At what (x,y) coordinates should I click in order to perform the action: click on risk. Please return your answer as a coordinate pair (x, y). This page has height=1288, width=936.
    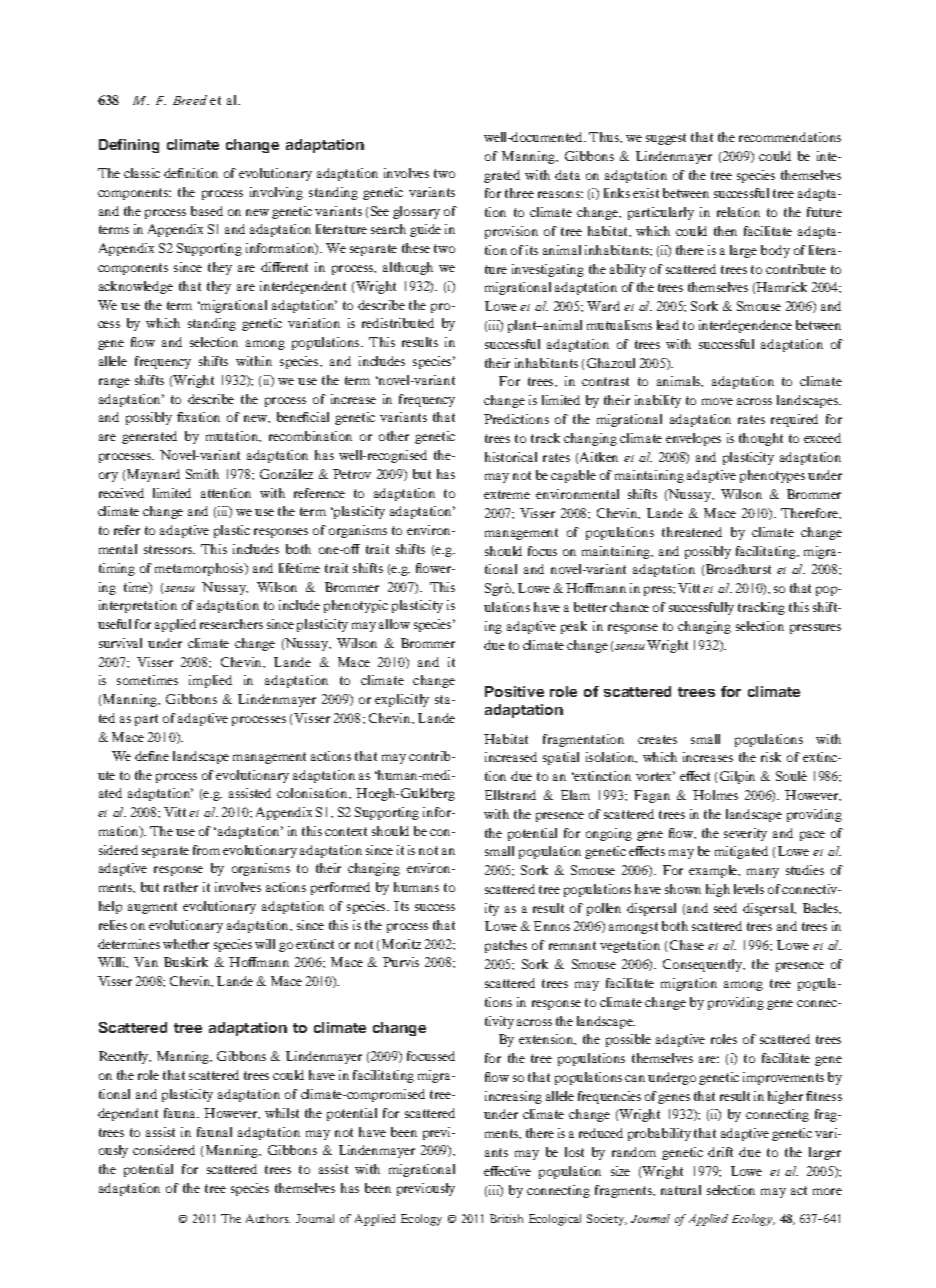
    Looking at the image, I should click on (771, 757).
